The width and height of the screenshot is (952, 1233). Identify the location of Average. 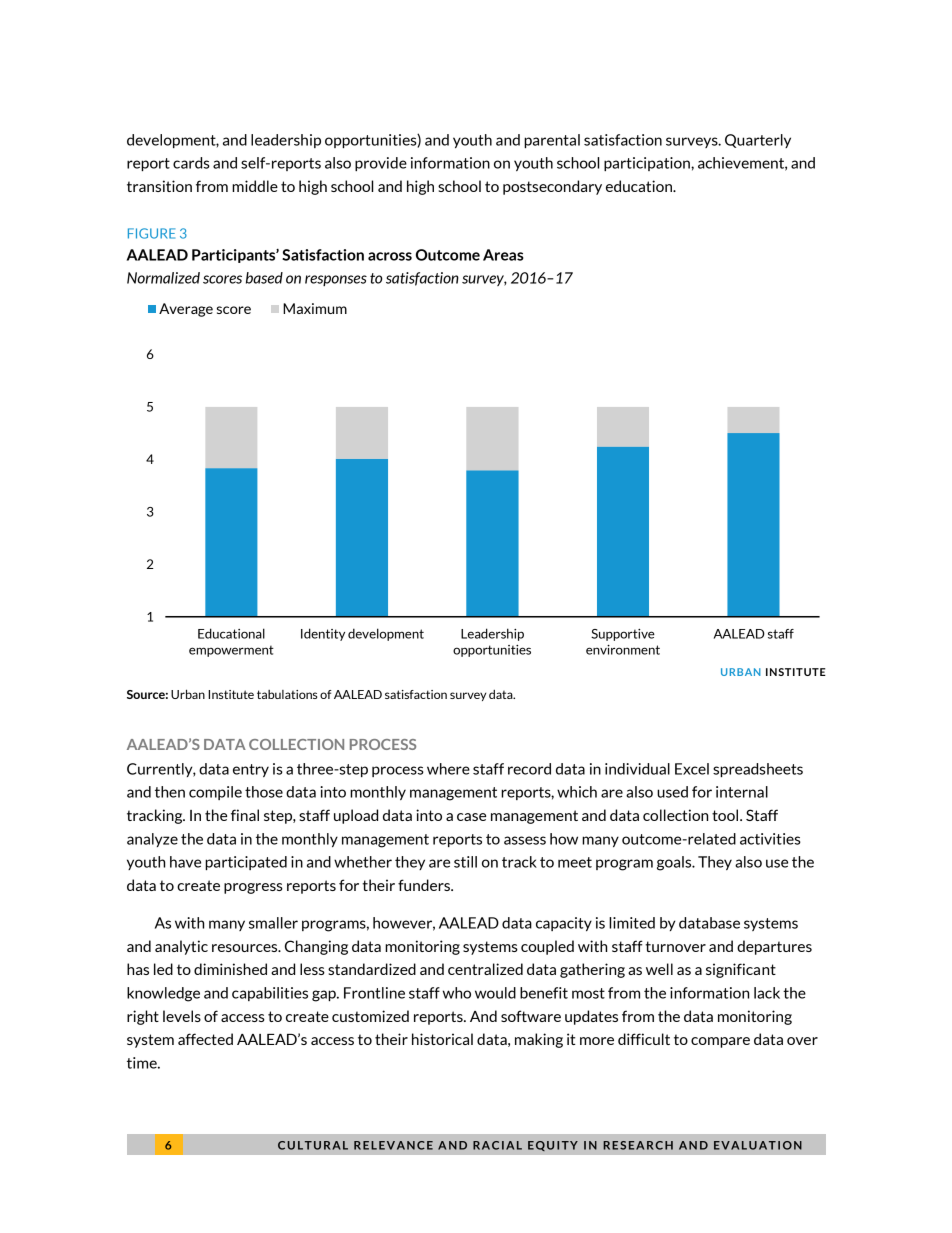
(186, 310).
